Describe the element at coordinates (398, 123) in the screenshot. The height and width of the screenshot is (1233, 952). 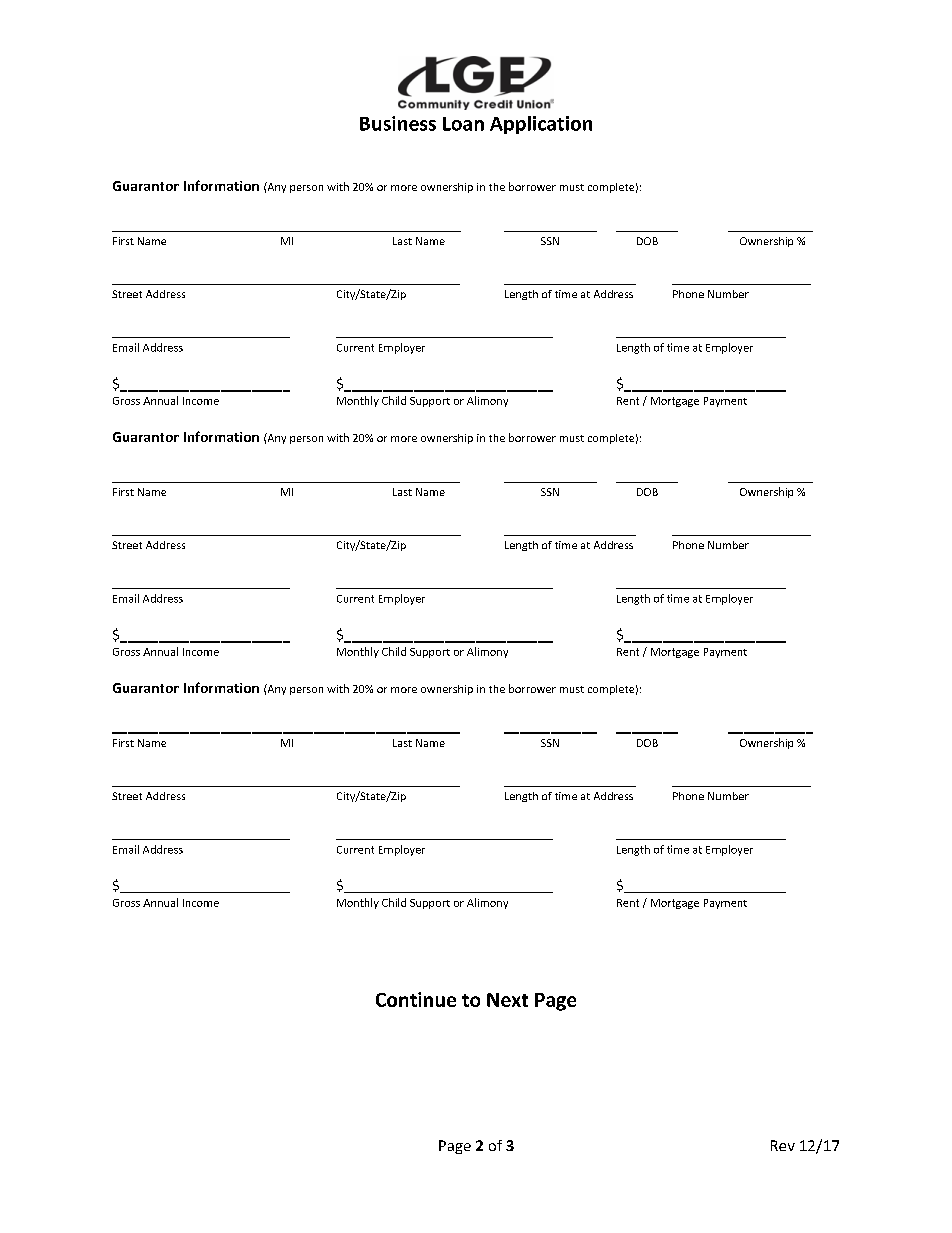
I see `Business` at that location.
